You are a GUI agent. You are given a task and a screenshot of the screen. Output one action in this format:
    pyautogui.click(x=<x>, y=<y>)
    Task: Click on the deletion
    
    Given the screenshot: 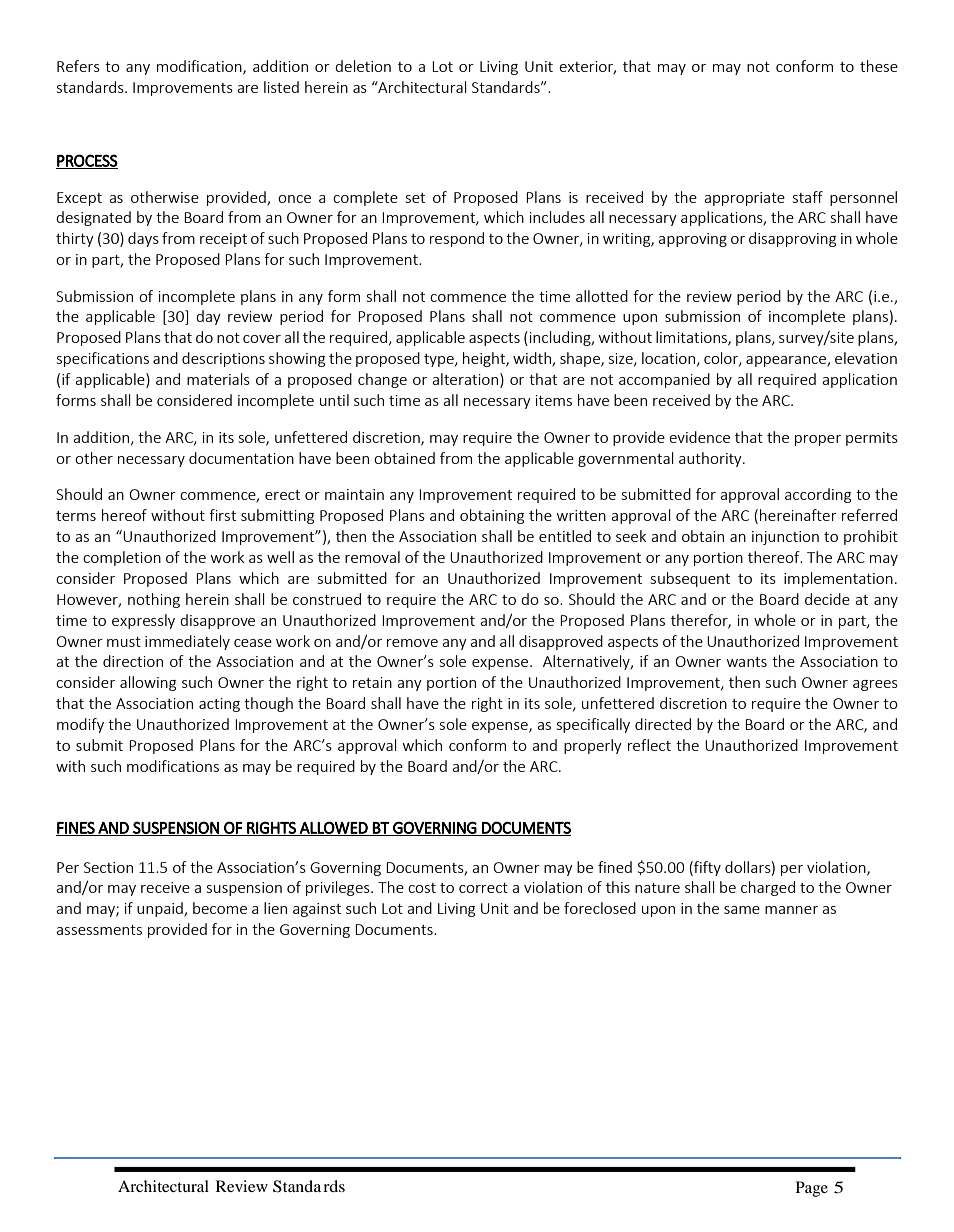 What is the action you would take?
    pyautogui.click(x=363, y=66)
